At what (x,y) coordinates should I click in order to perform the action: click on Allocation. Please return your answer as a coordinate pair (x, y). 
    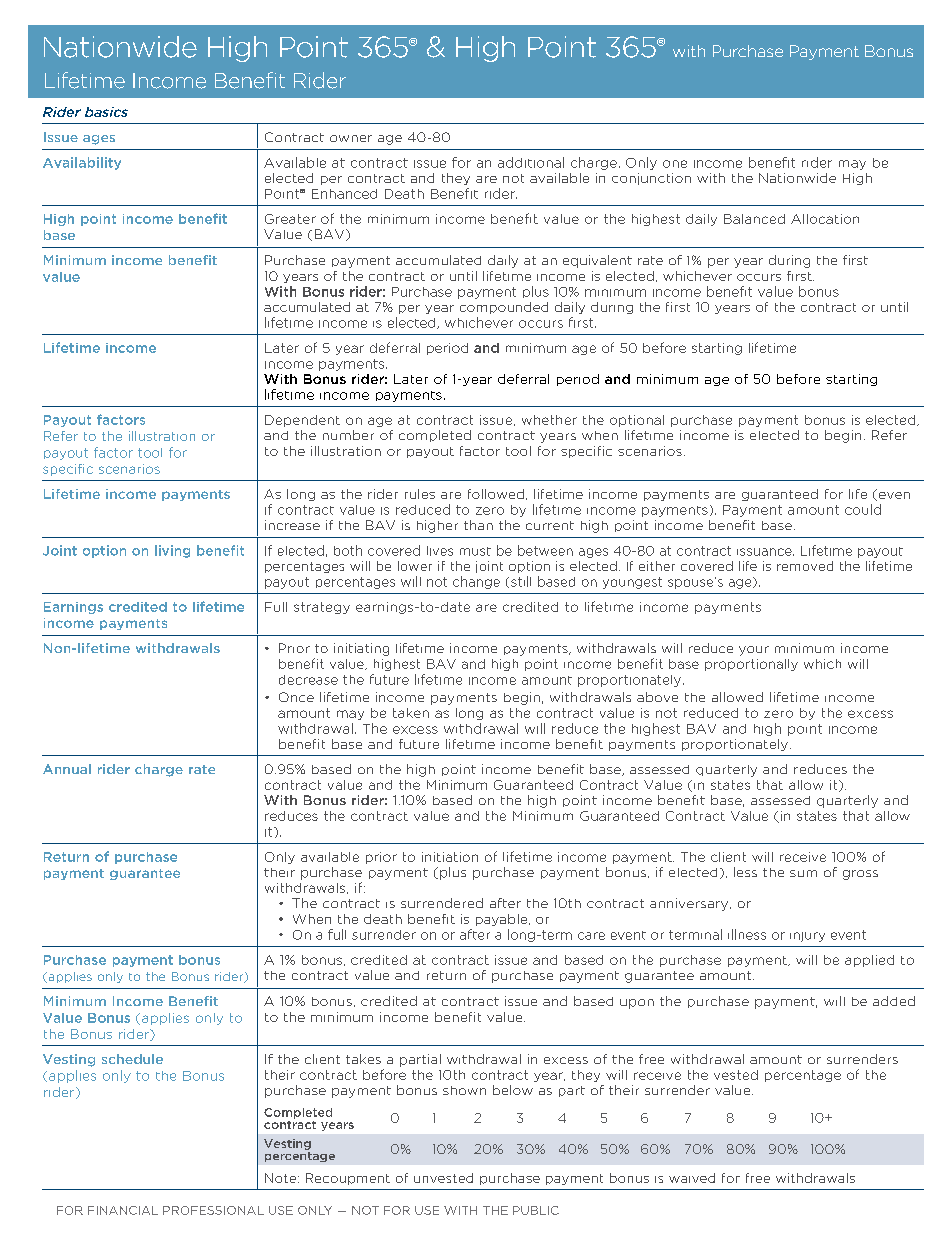
    Looking at the image, I should click on (825, 219).
